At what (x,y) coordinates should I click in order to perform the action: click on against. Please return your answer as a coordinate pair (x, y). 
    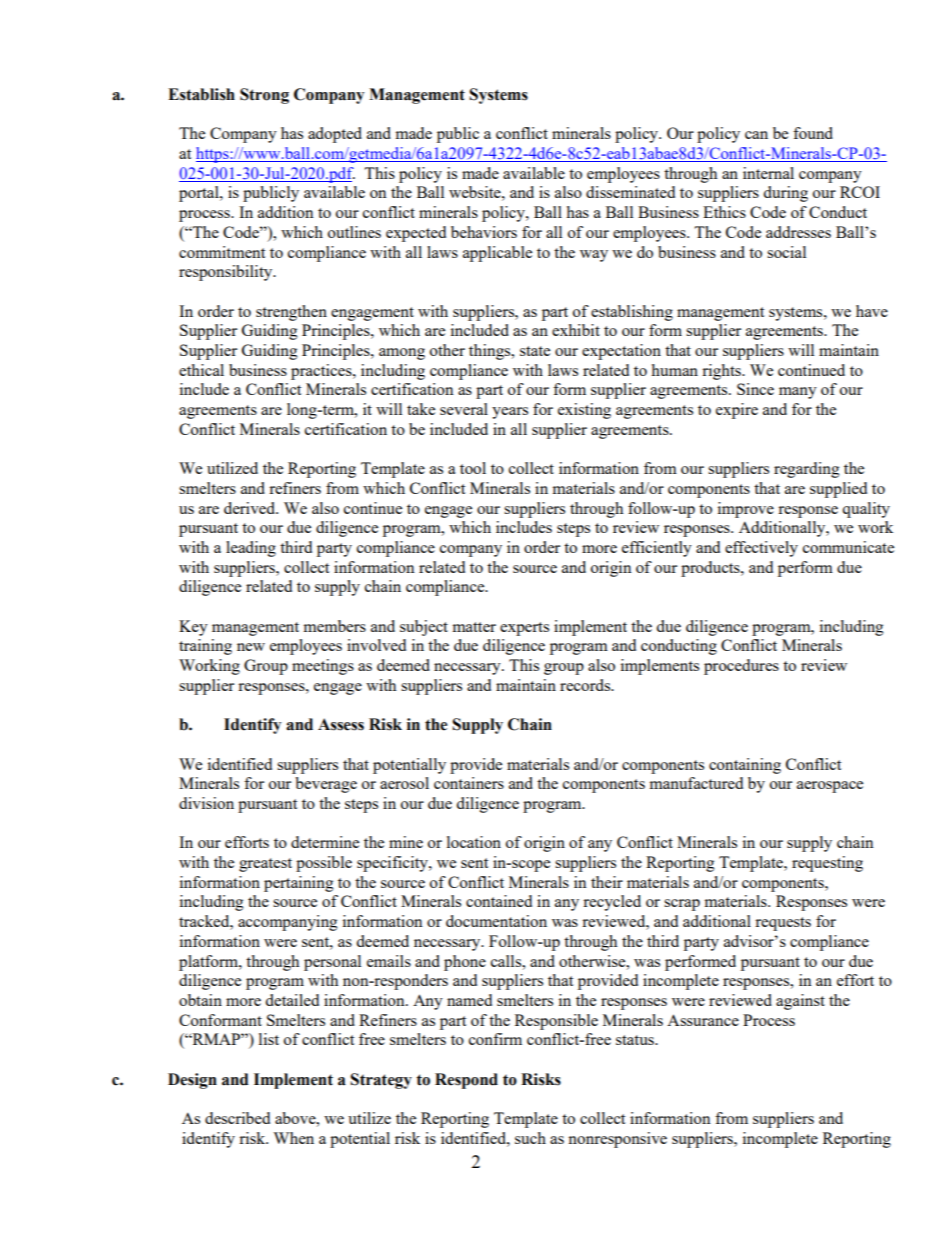
    Looking at the image, I should click on (800, 1002).
